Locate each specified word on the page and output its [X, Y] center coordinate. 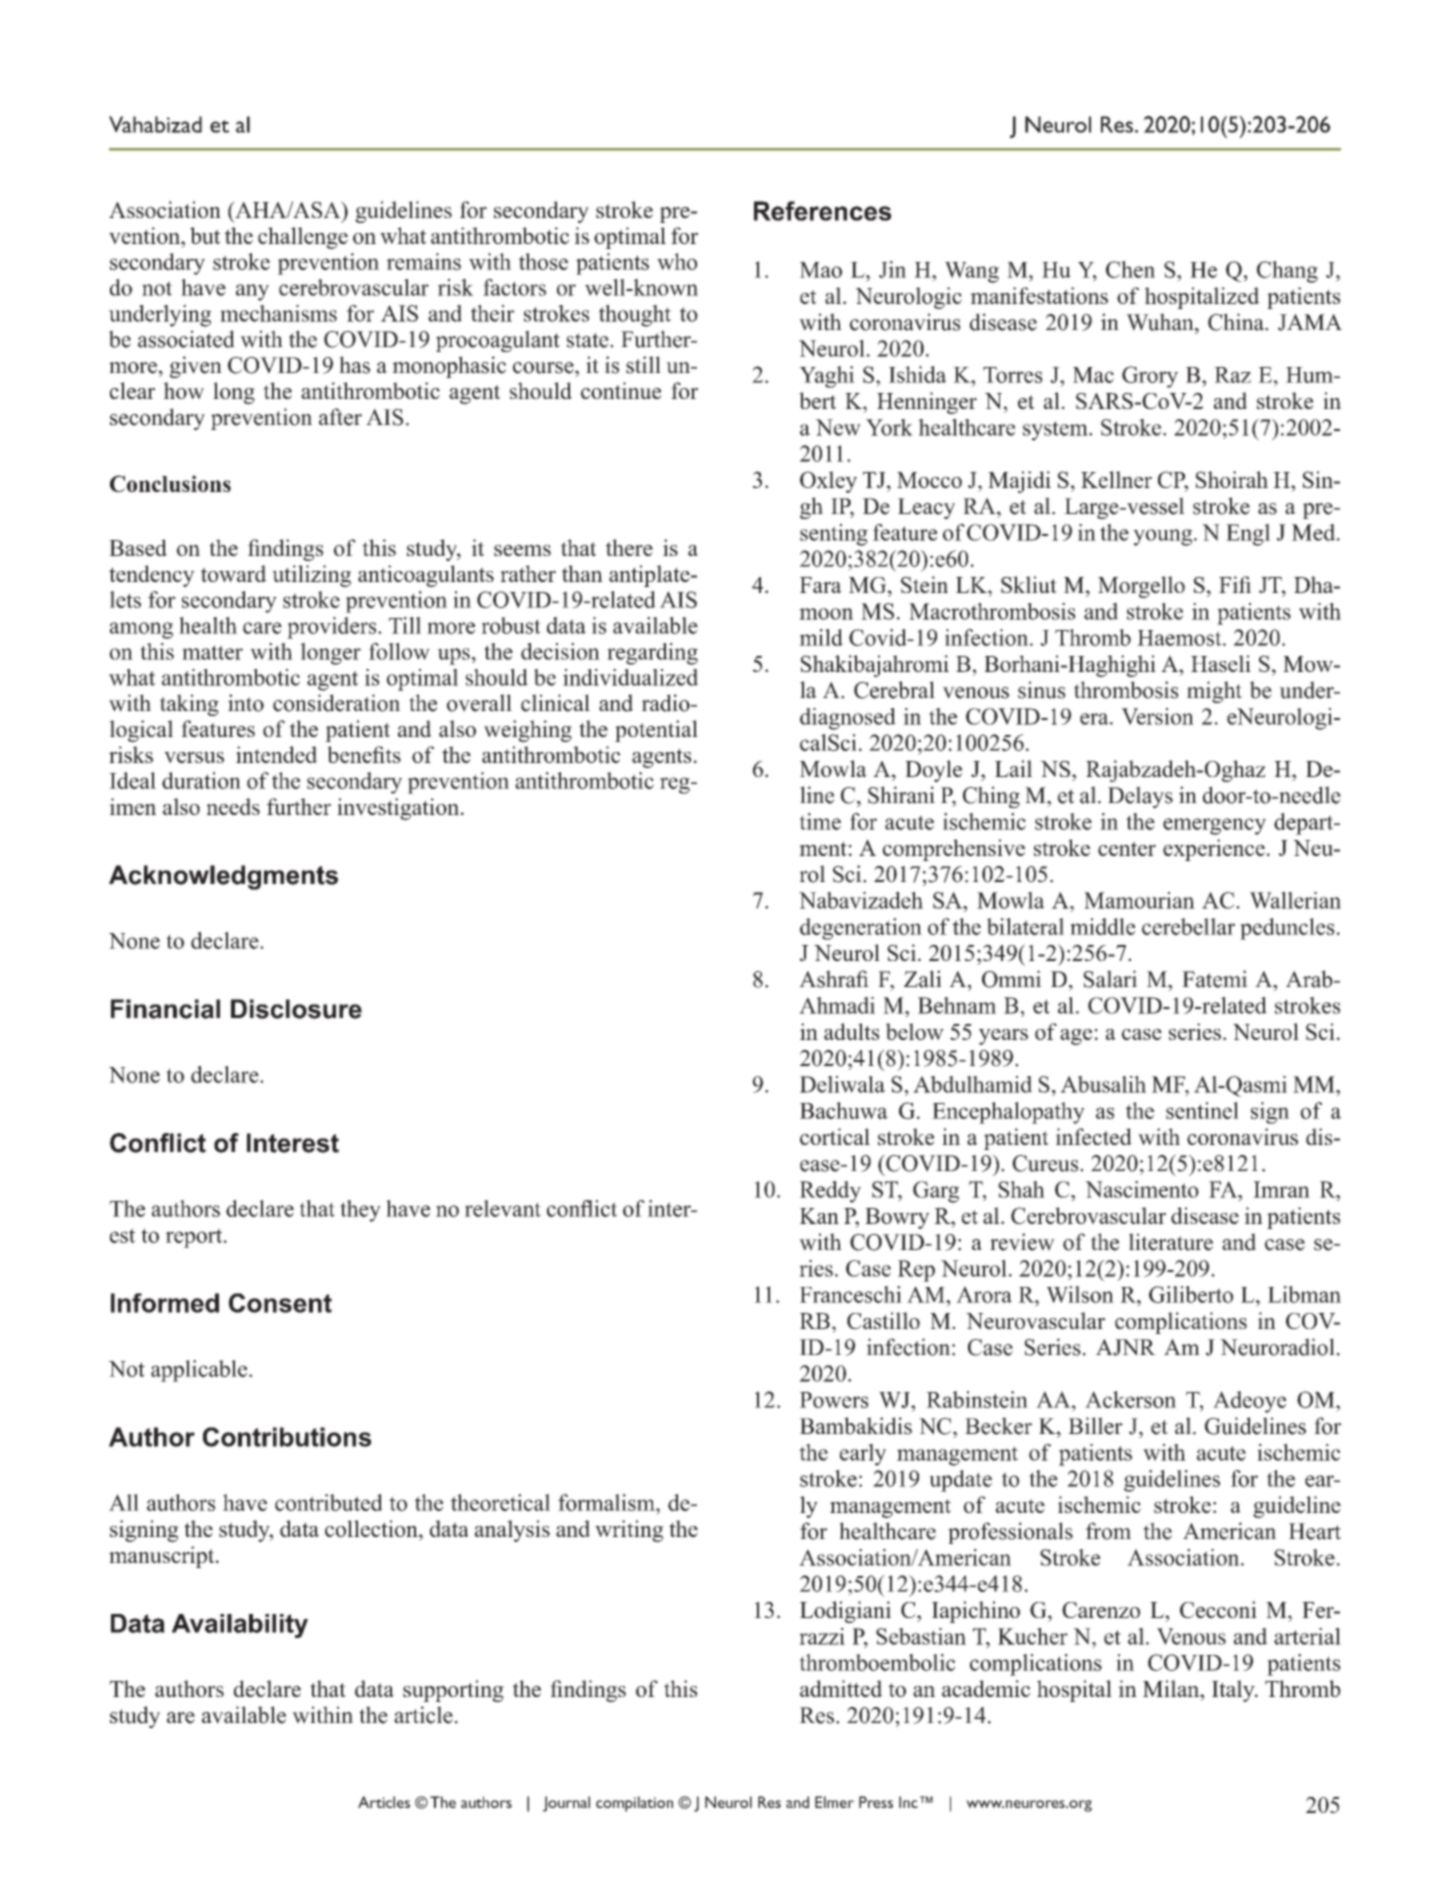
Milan [1172, 1688]
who [677, 261]
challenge [303, 238]
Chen [1130, 269]
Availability [240, 1626]
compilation [634, 1804]
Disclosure [296, 1009]
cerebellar [1188, 926]
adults [852, 1031]
